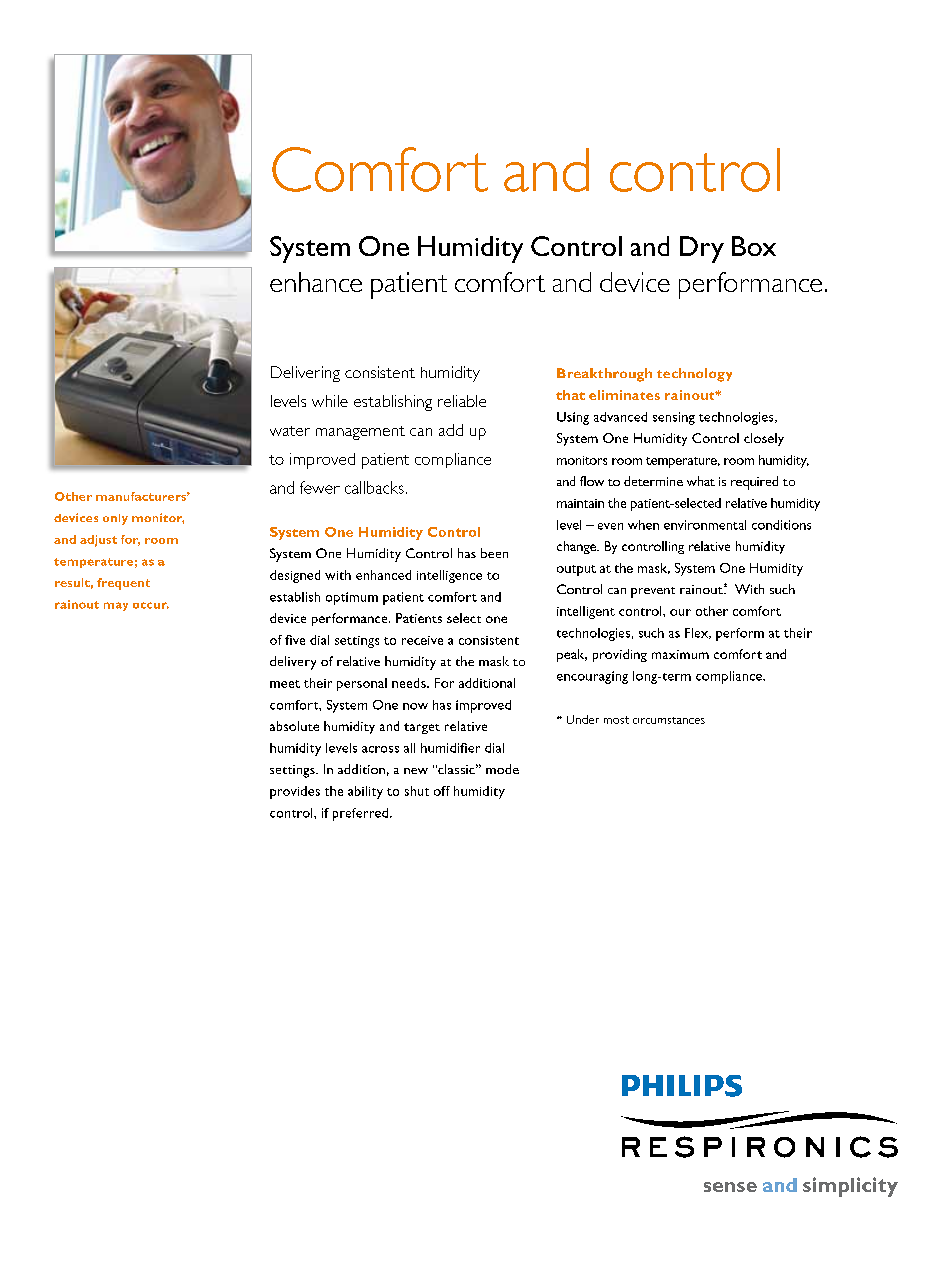  What do you see at coordinates (754, 246) in the document?
I see `Box` at bounding box center [754, 246].
